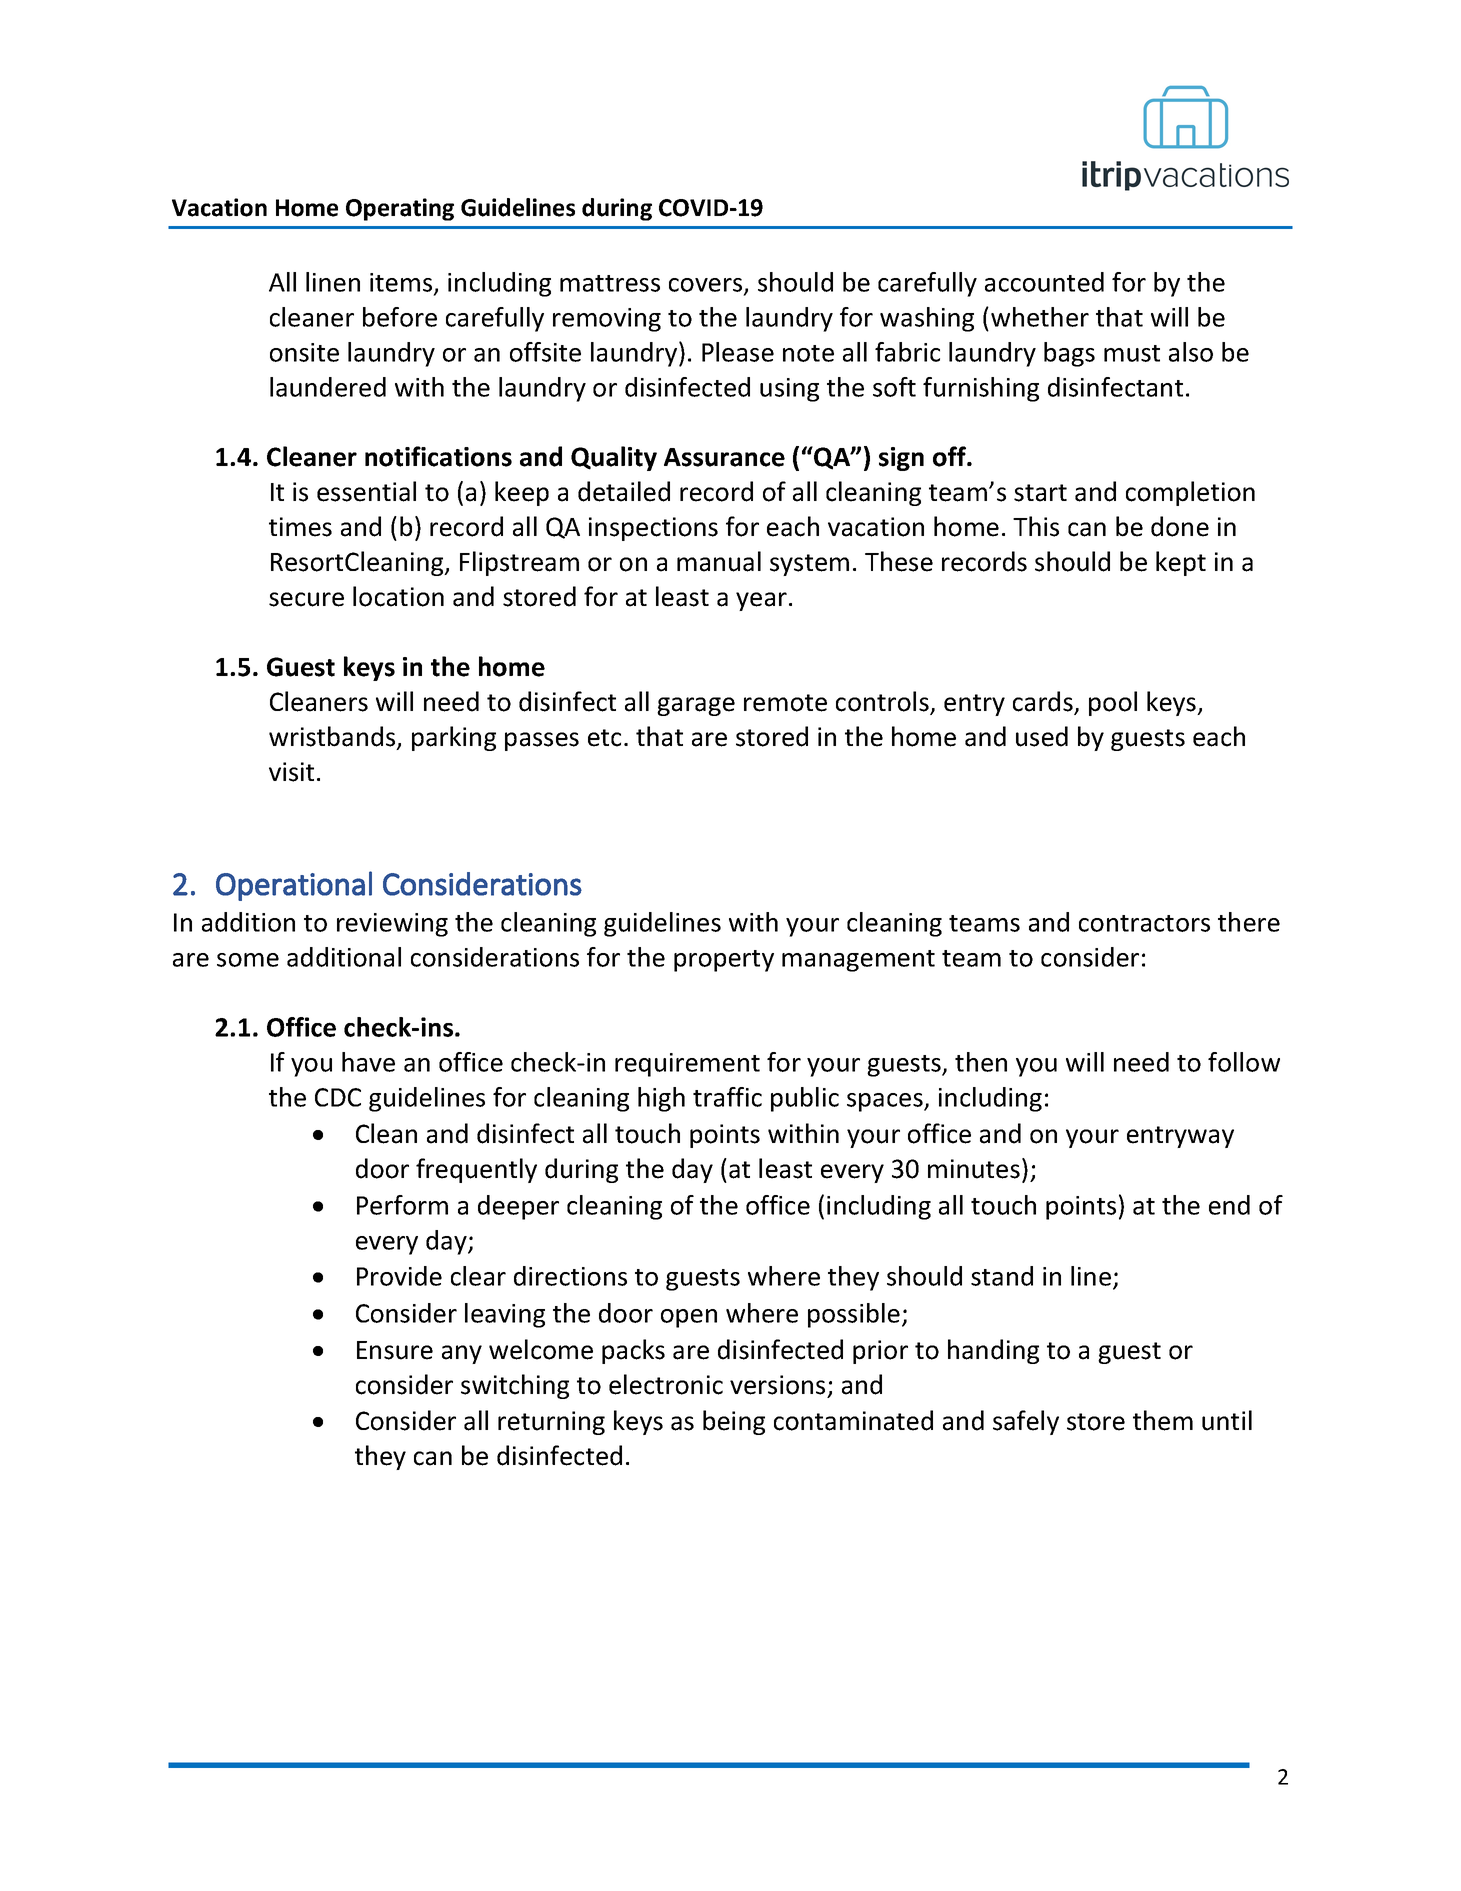 The height and width of the image is (1891, 1461). What do you see at coordinates (1044, 282) in the image?
I see `accounted` at bounding box center [1044, 282].
